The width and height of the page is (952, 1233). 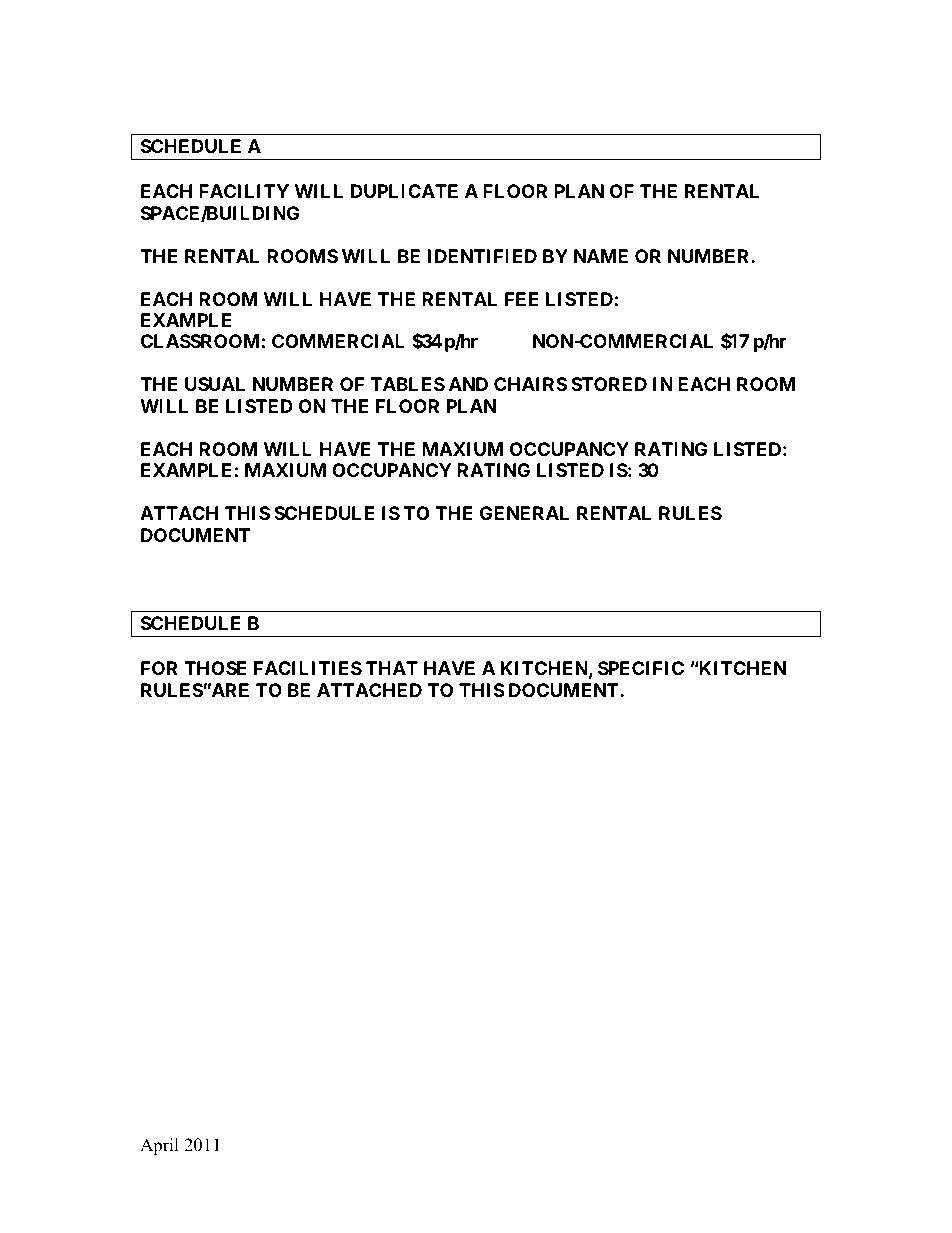 What do you see at coordinates (244, 191) in the page?
I see `FACILITY` at bounding box center [244, 191].
